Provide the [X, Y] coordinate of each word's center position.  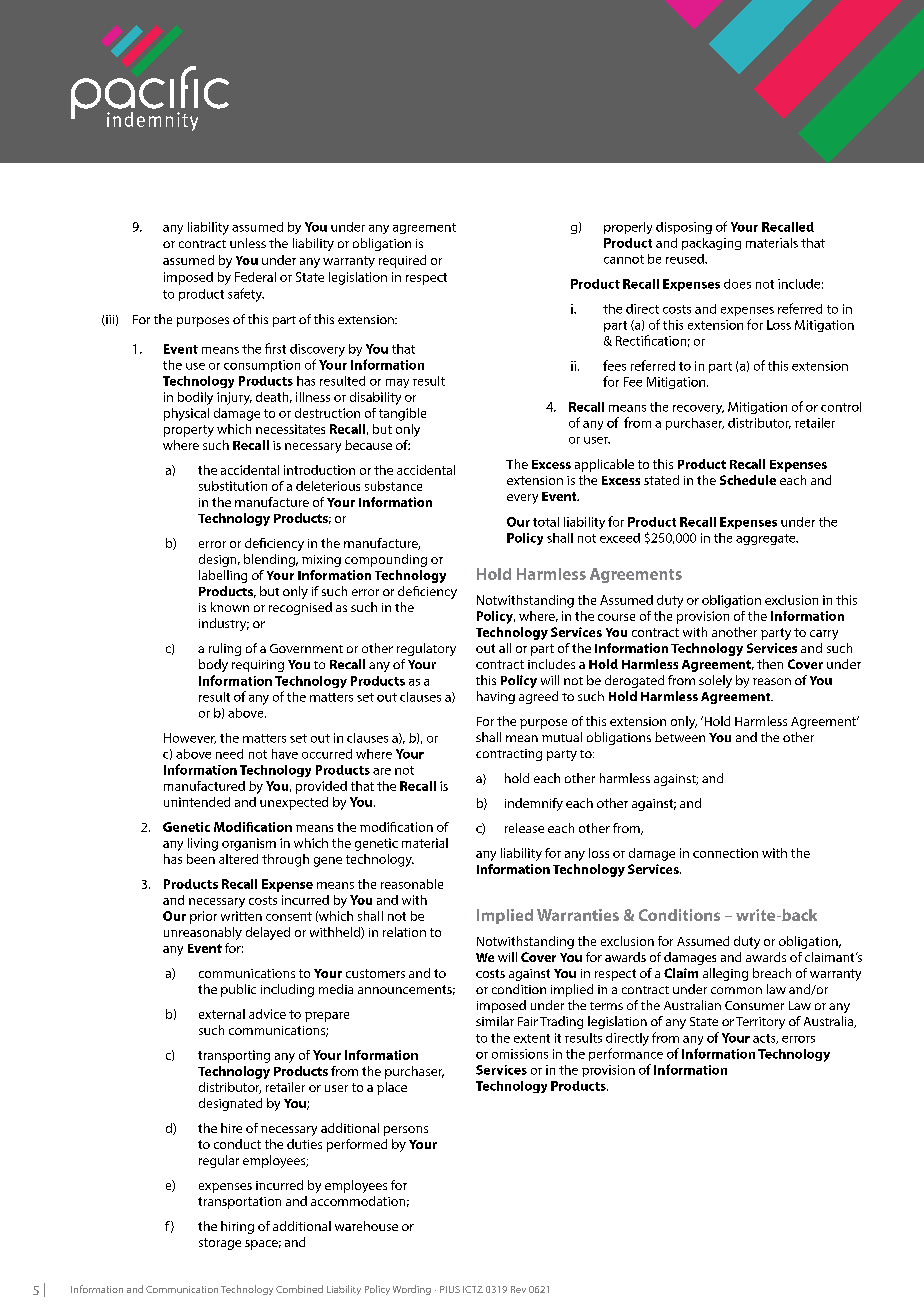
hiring [237, 1227]
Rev [518, 1289]
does [737, 284]
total [546, 522]
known [230, 607]
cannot [624, 259]
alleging [725, 974]
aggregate [767, 539]
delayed [268, 933]
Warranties [578, 915]
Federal [255, 277]
